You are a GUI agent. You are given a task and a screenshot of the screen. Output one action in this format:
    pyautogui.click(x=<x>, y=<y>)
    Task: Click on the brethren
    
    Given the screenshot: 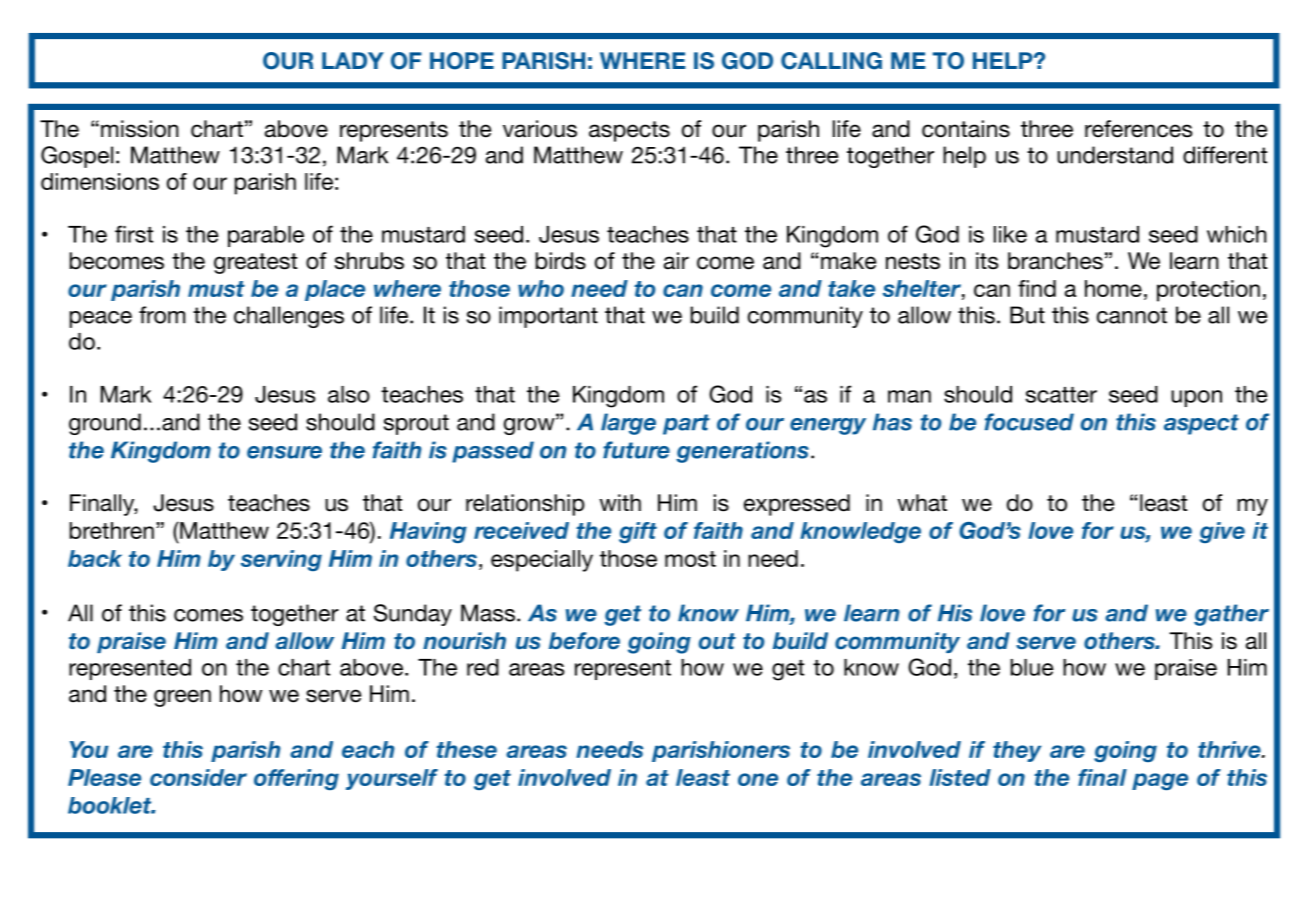 What is the action you would take?
    pyautogui.click(x=112, y=530)
